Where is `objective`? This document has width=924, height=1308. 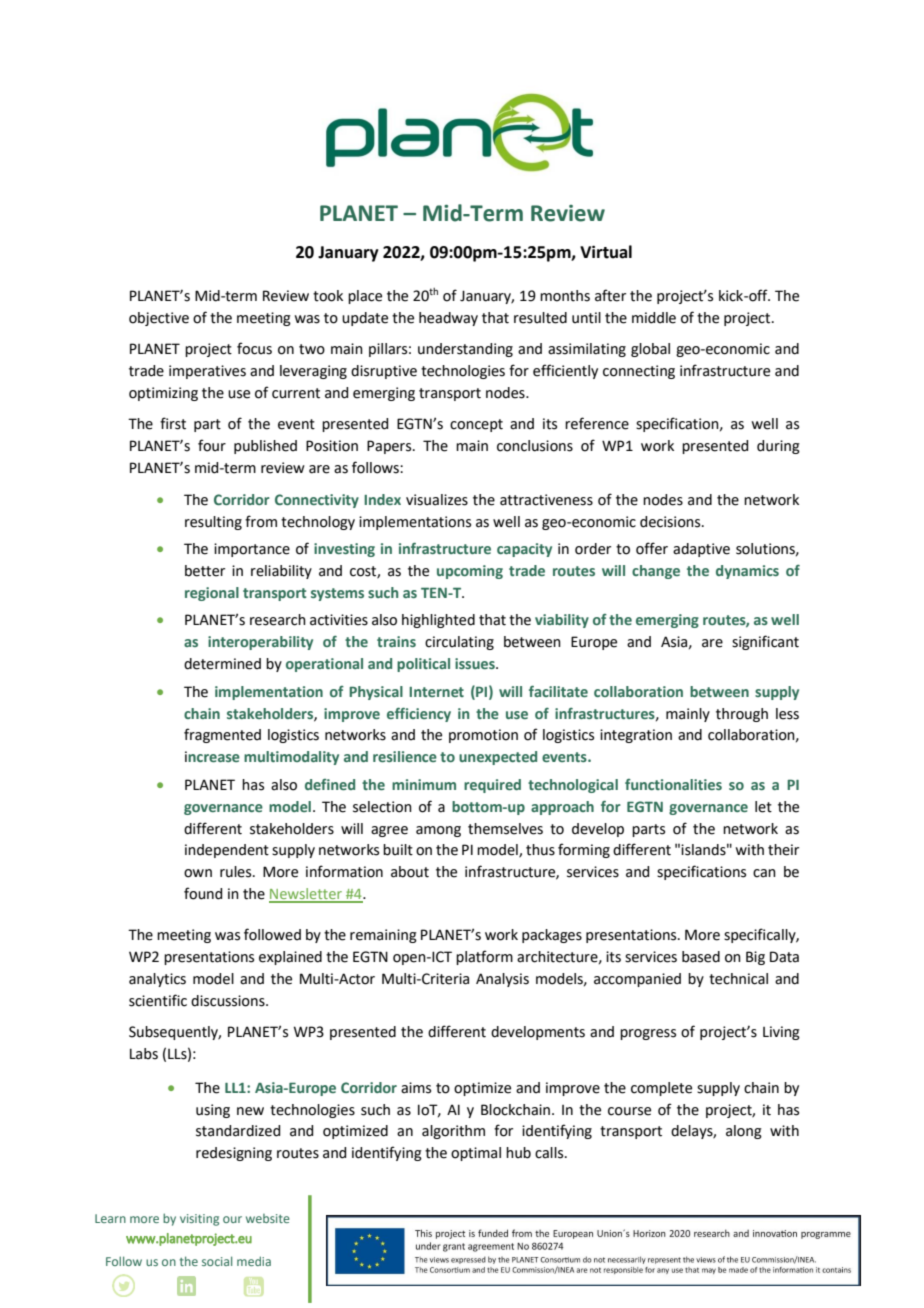 objective is located at coordinates (159, 319).
